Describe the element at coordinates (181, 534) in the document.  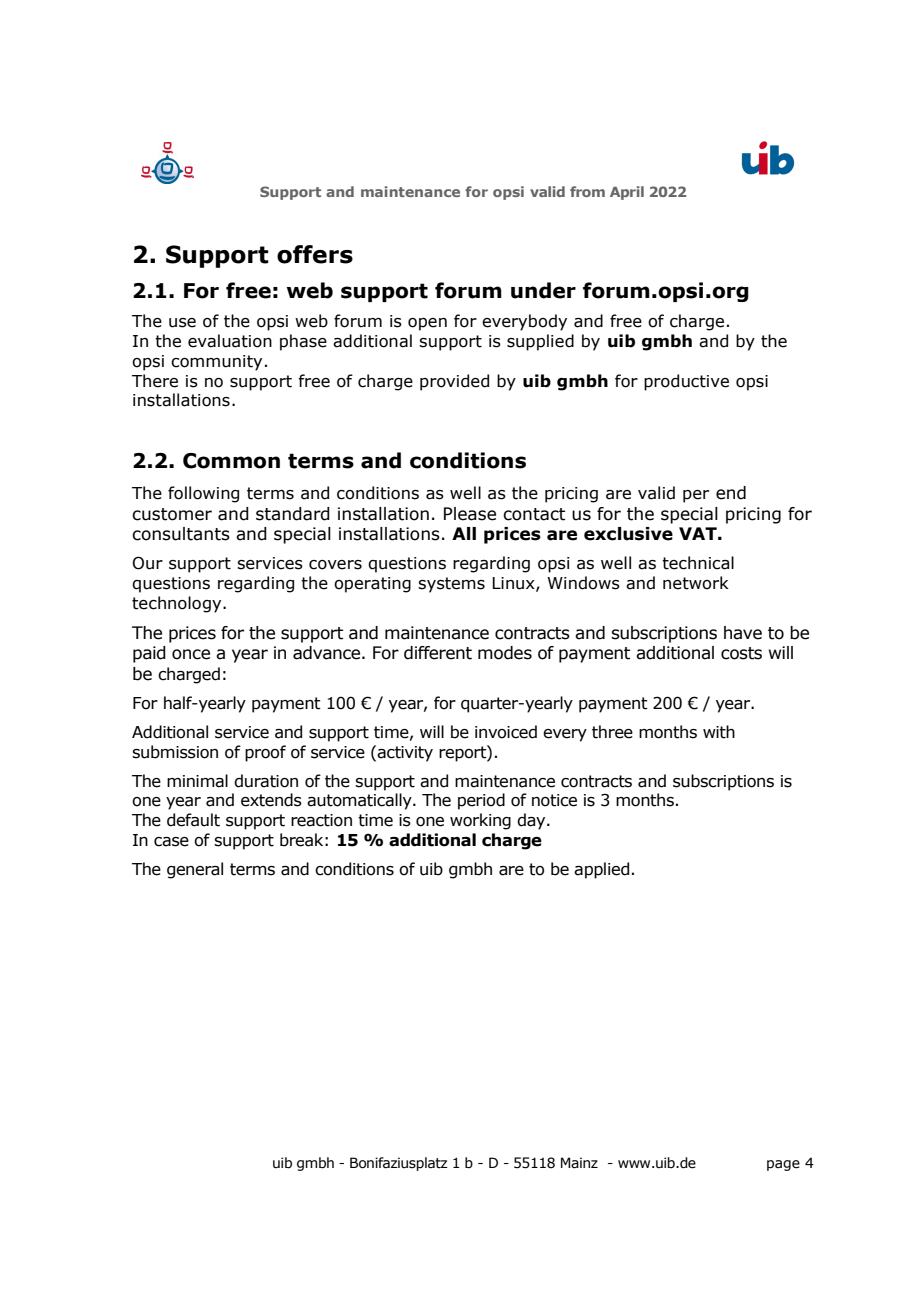
I see `consultants` at that location.
